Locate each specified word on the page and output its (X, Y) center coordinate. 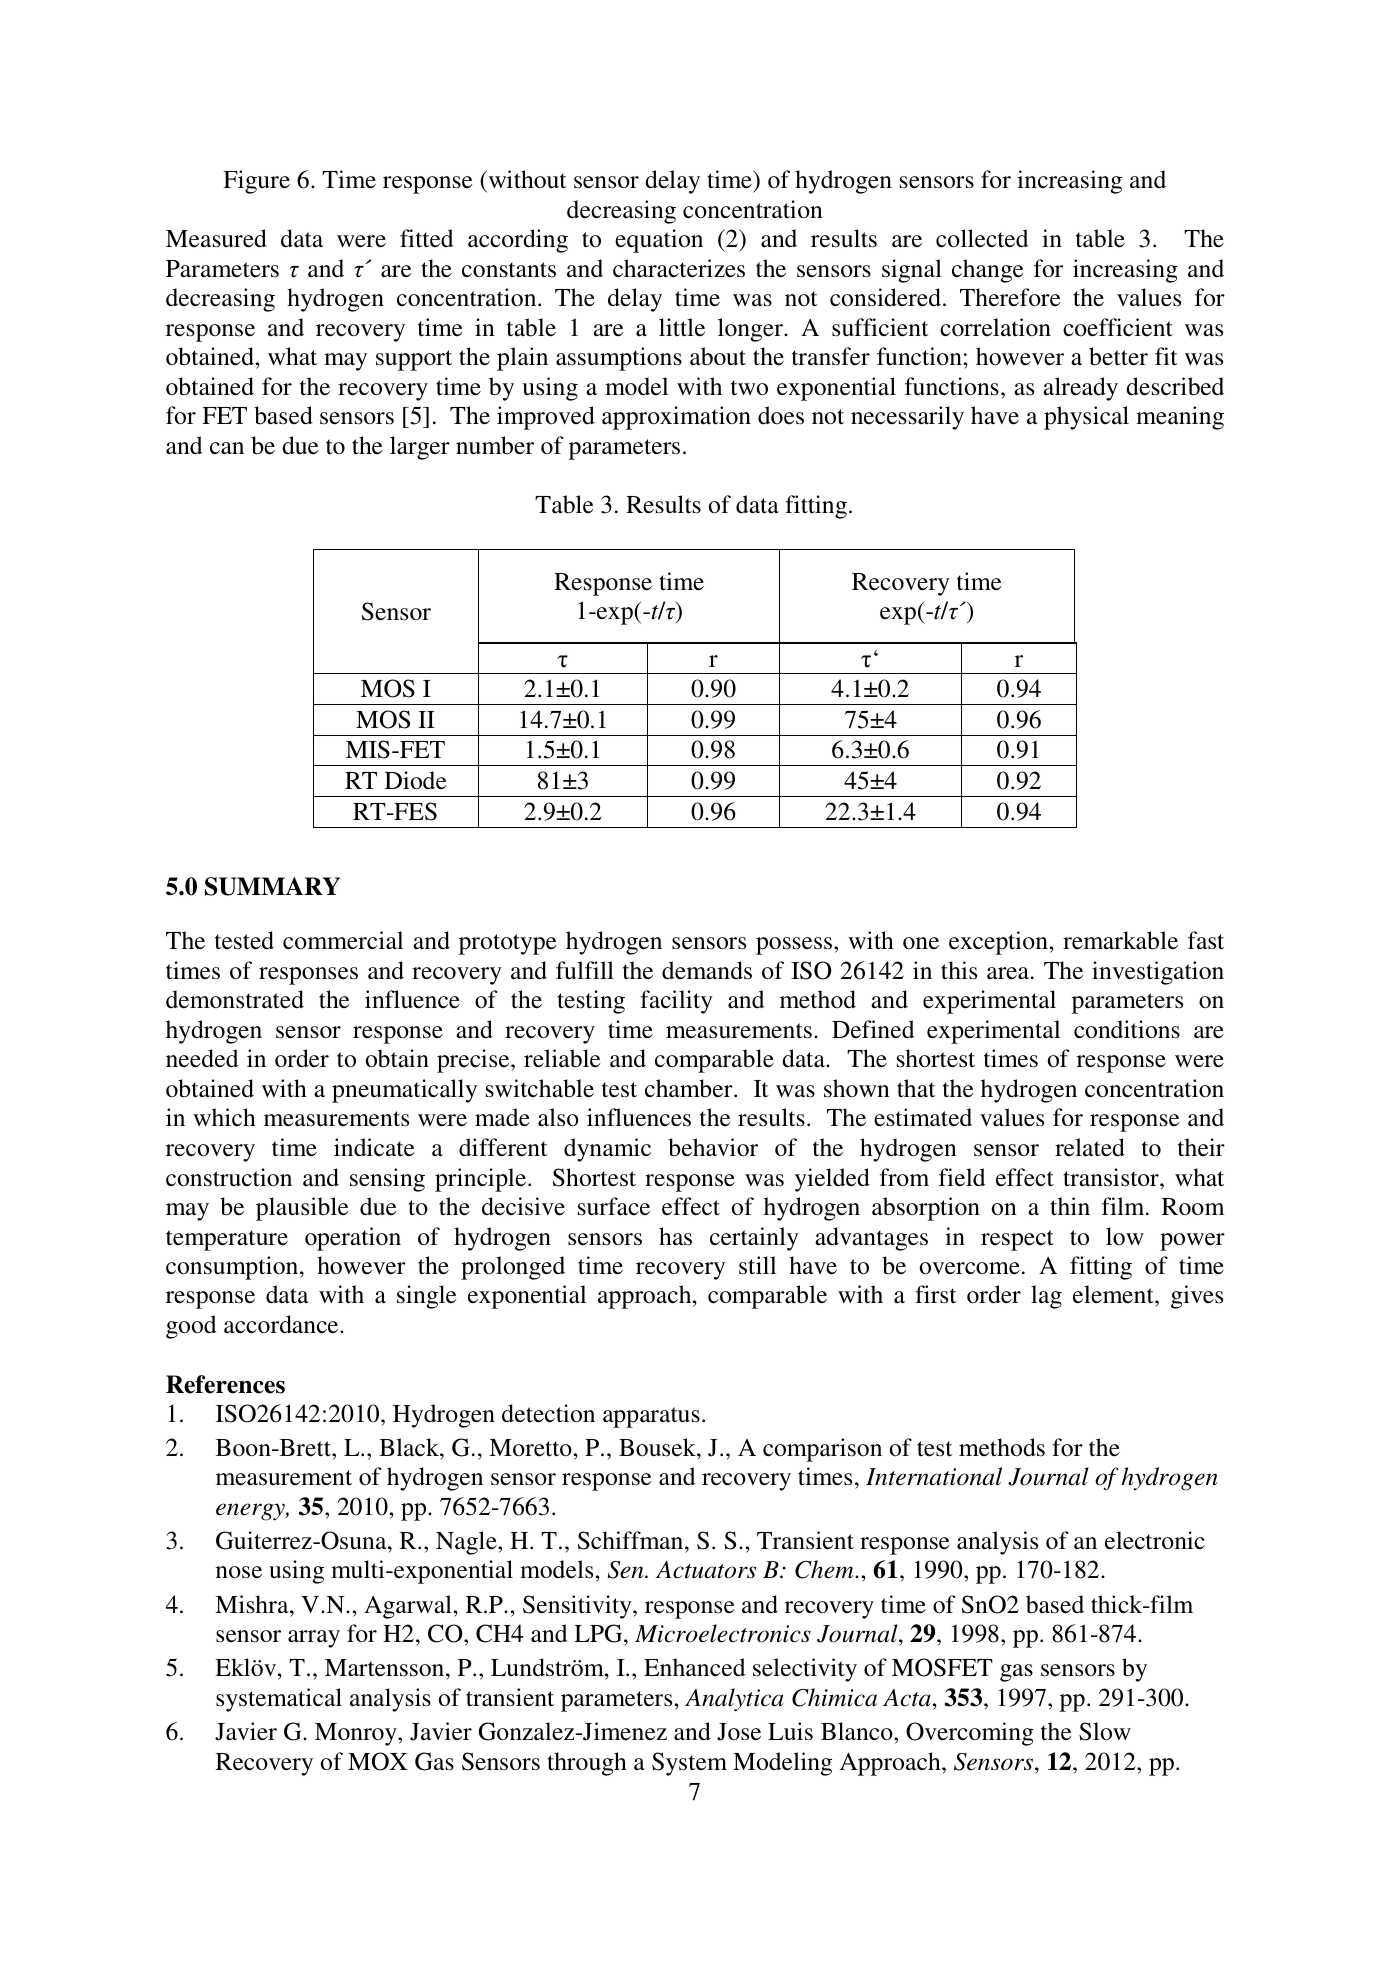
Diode (415, 780)
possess (794, 946)
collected (982, 238)
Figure (256, 182)
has (675, 1236)
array (314, 1639)
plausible (302, 1209)
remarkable (1120, 940)
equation (659, 241)
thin (1070, 1206)
